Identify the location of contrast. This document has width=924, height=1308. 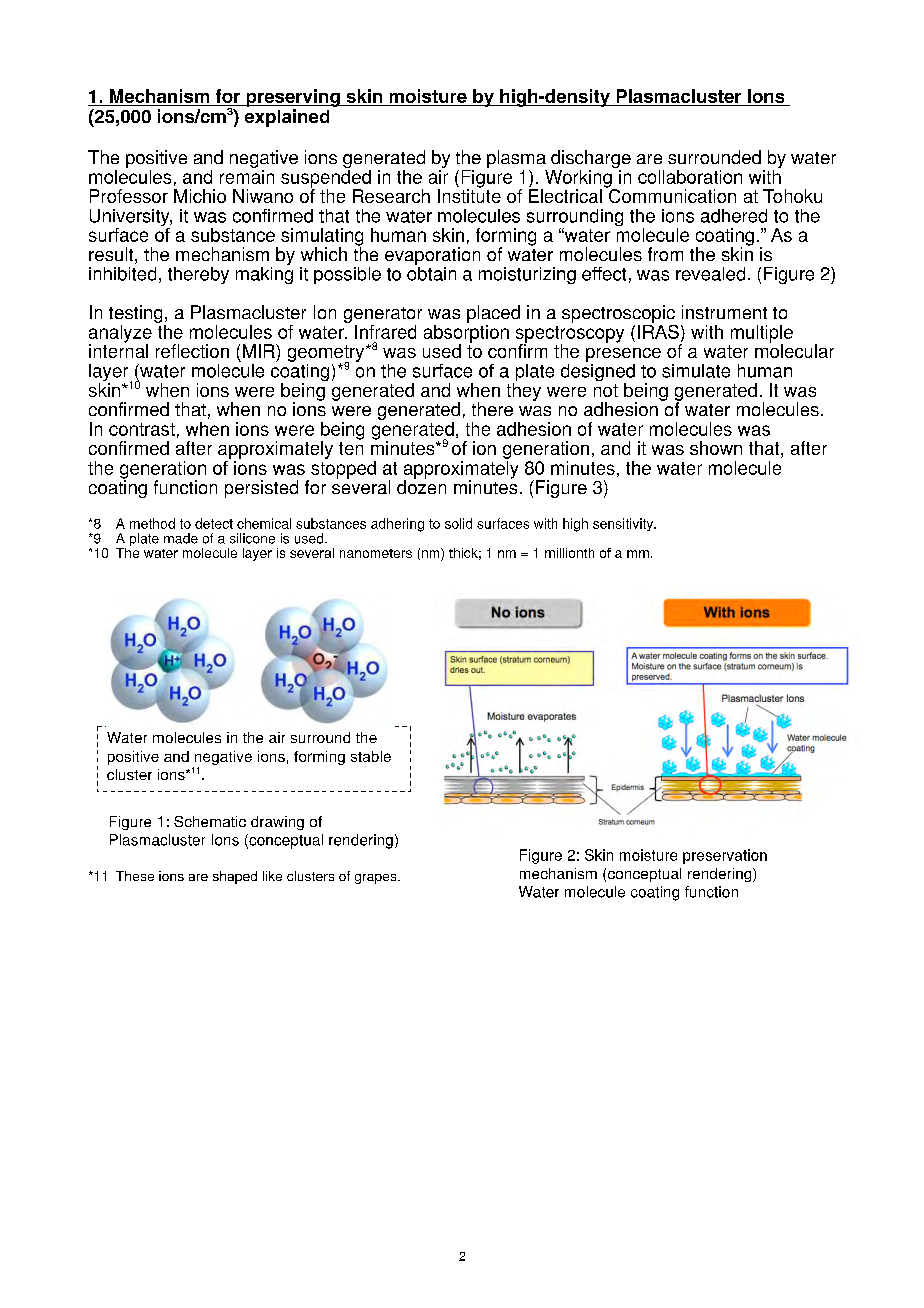
(142, 429).
